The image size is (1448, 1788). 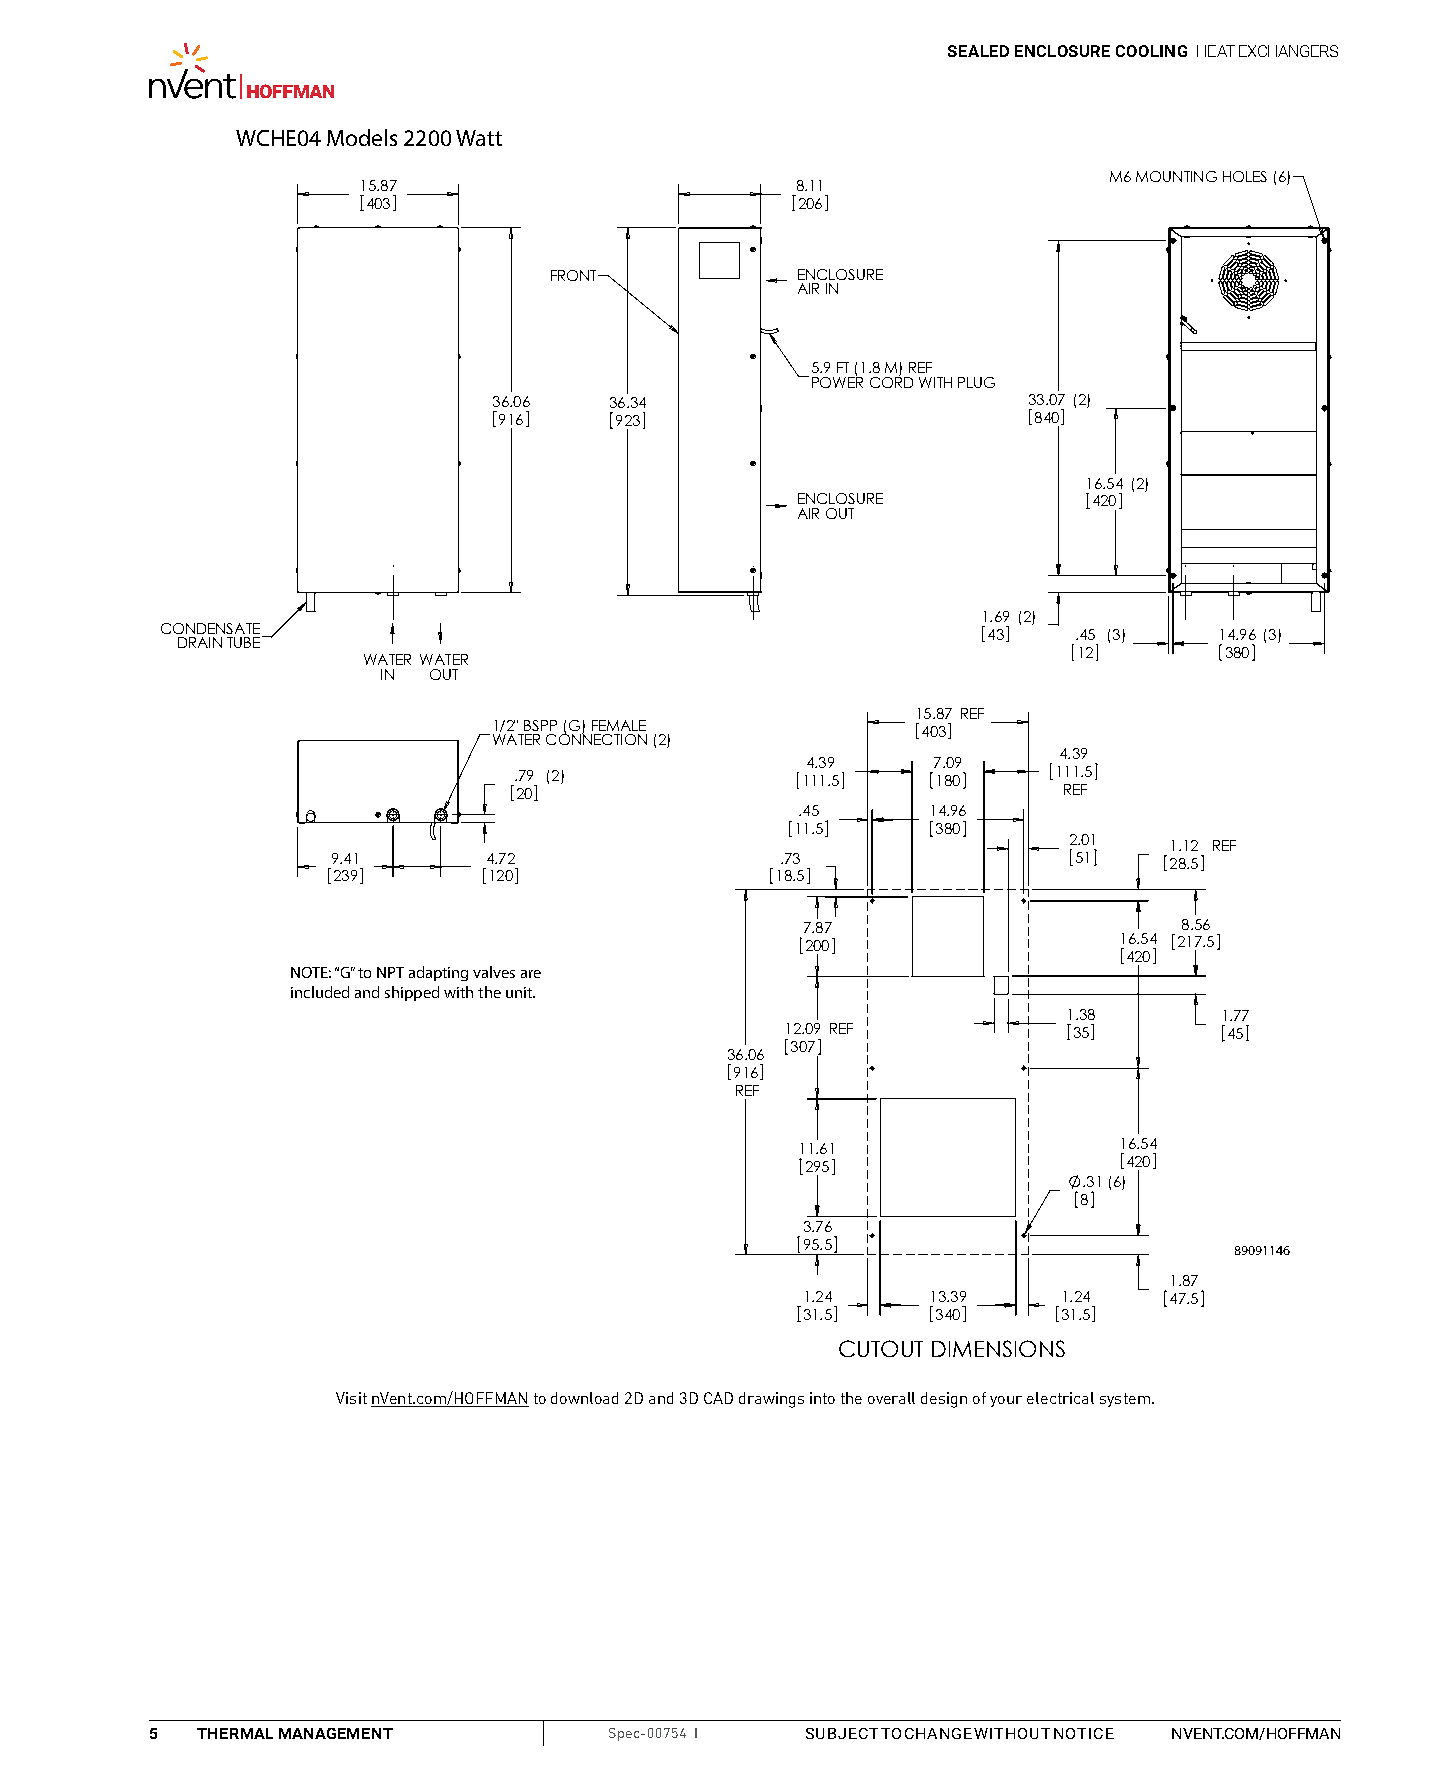 What do you see at coordinates (336, 1733) in the screenshot?
I see `Management` at bounding box center [336, 1733].
